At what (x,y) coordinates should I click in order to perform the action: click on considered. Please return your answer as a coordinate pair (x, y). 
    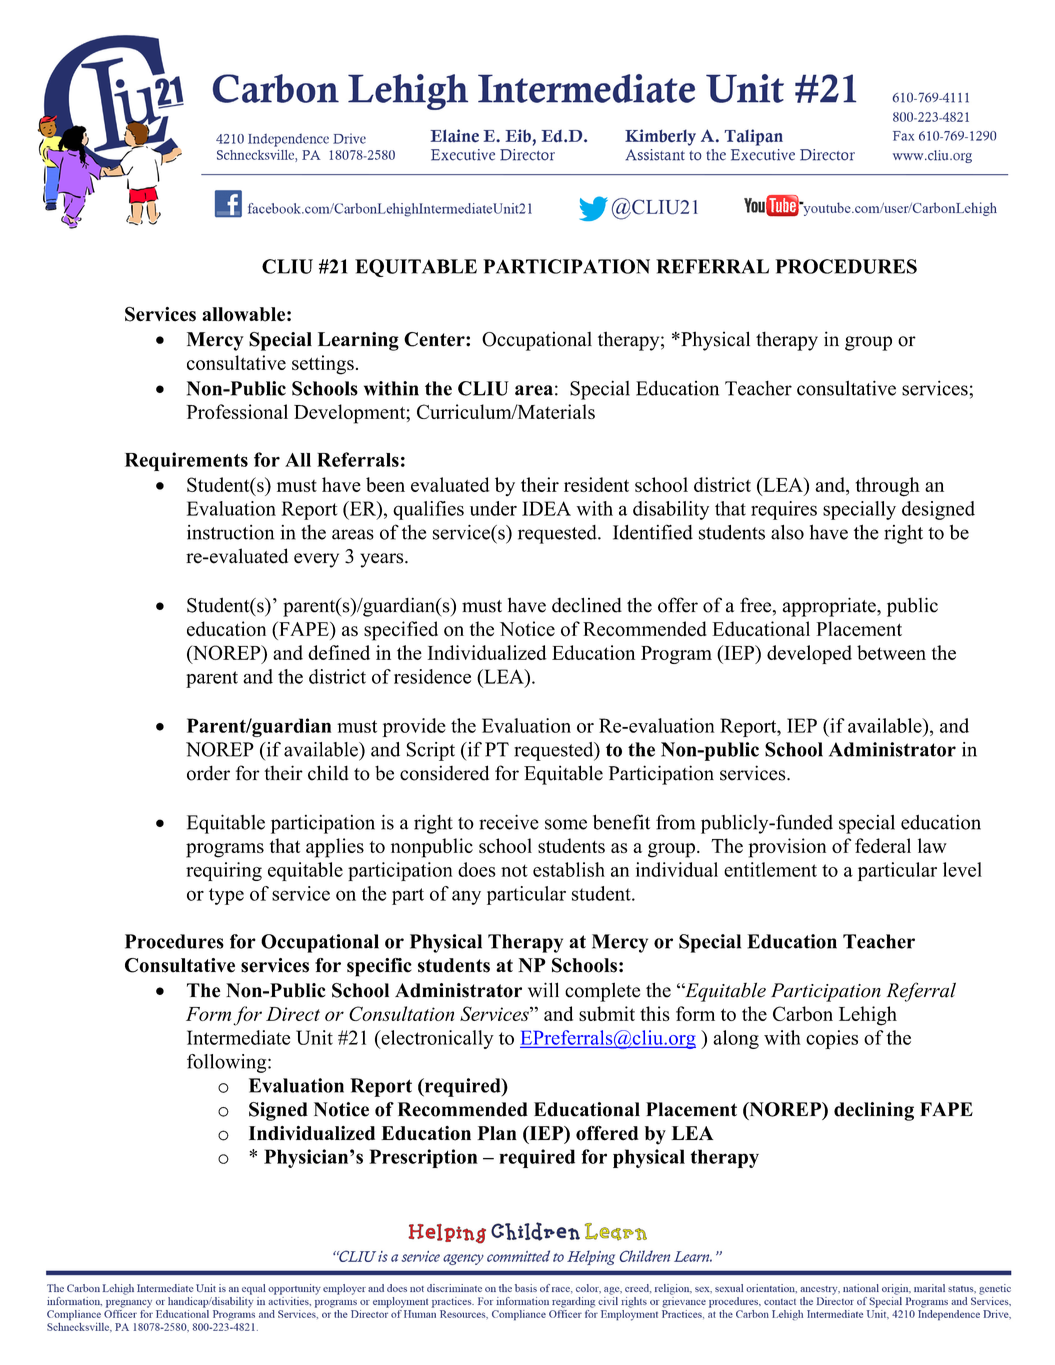
    Looking at the image, I should click on (444, 773).
